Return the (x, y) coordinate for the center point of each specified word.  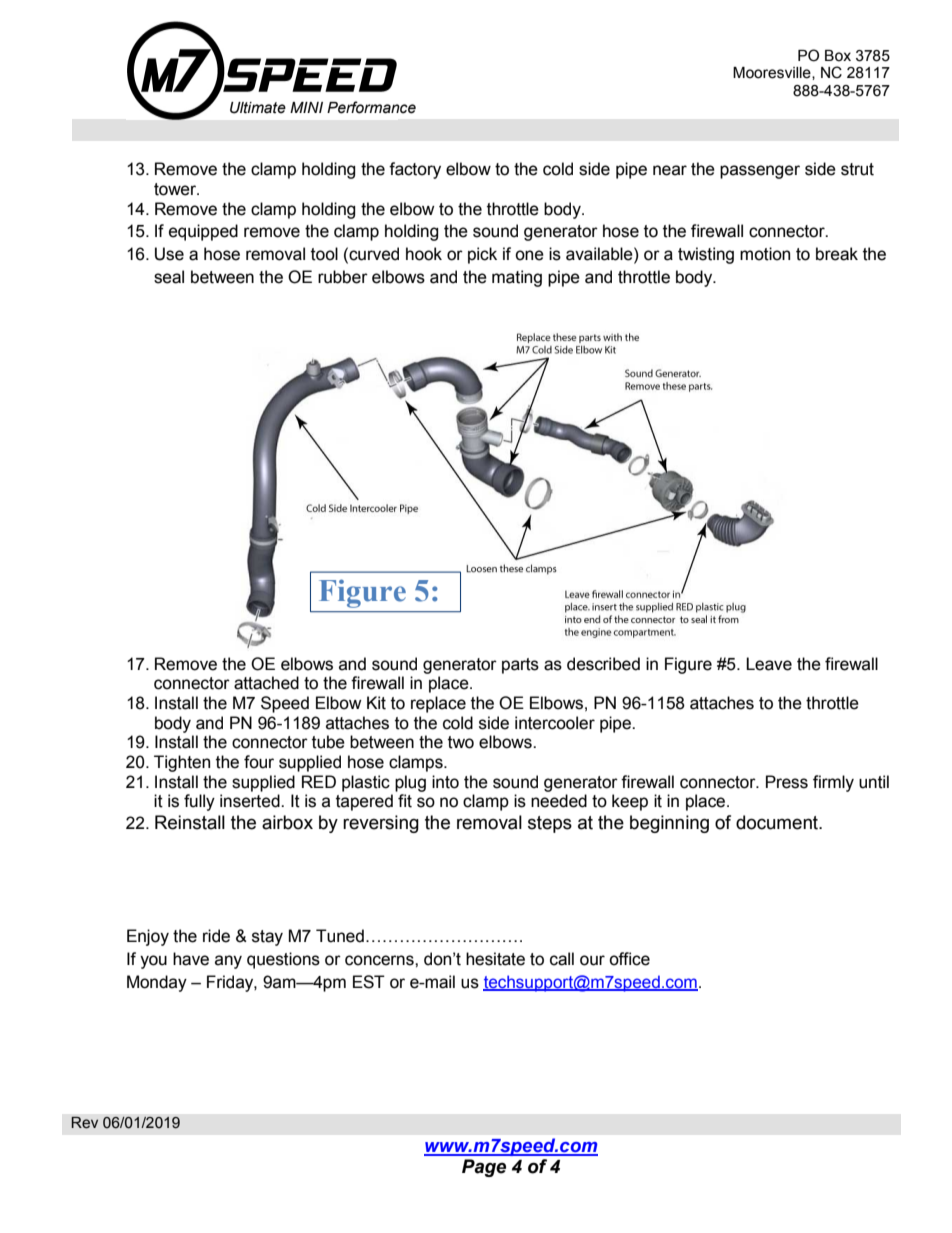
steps (550, 824)
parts (520, 666)
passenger (760, 172)
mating (517, 278)
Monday (157, 983)
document (778, 822)
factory (415, 170)
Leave (769, 664)
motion (765, 254)
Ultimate (258, 108)
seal (169, 277)
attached (266, 683)
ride (216, 936)
